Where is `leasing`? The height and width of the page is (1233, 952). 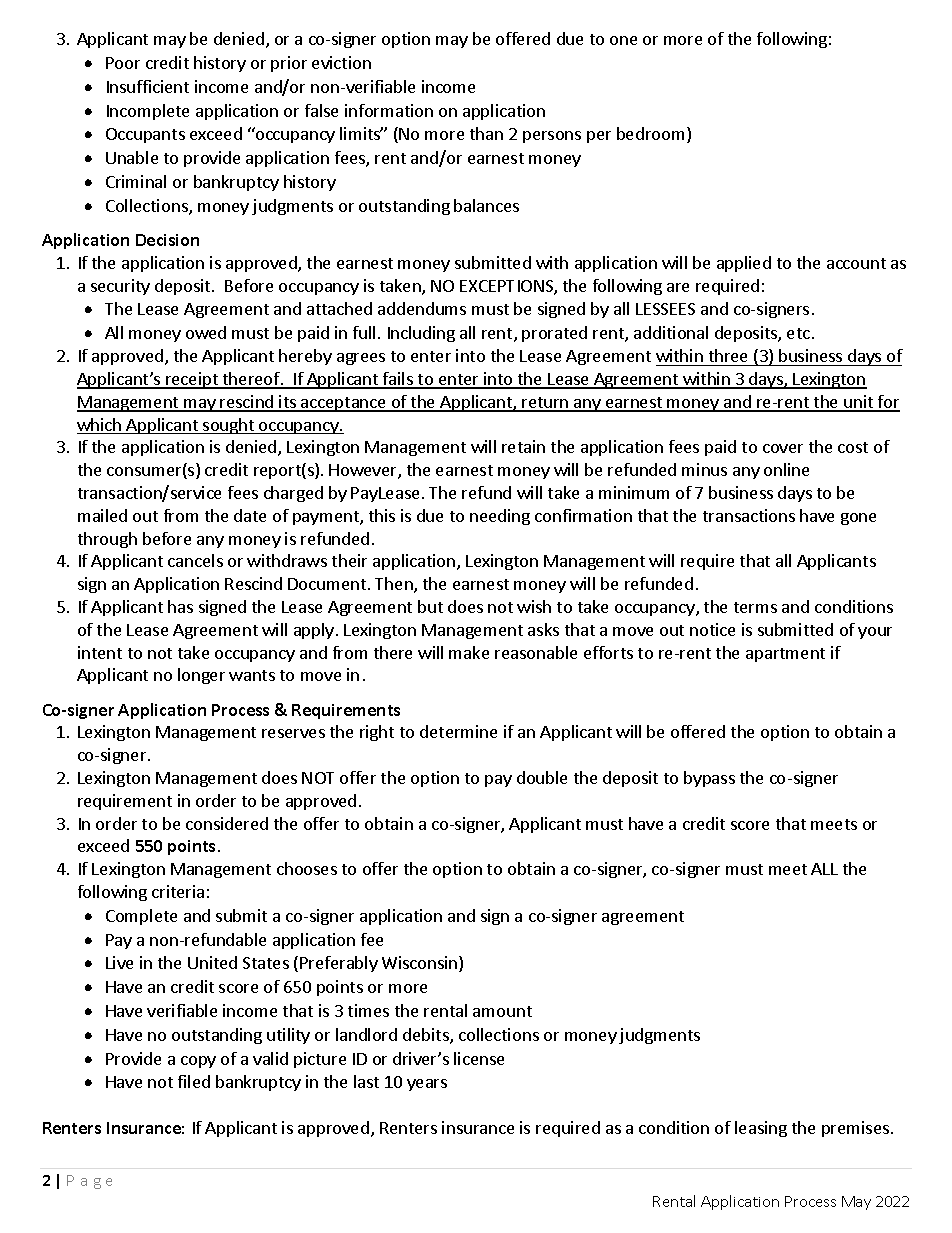 leasing is located at coordinates (761, 1129).
